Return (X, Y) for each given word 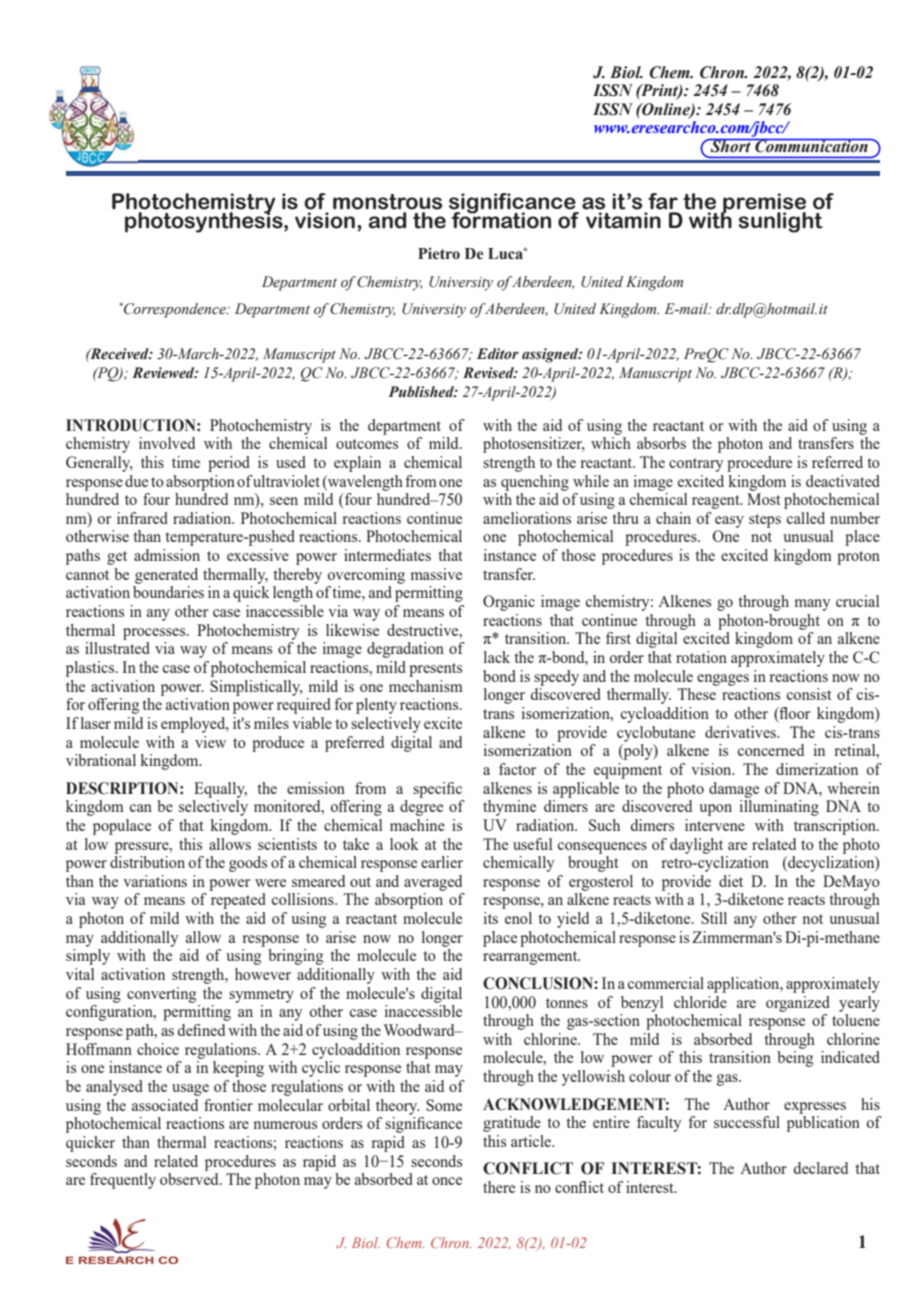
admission (167, 555)
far (663, 201)
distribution (147, 862)
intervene (715, 825)
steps (765, 521)
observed (190, 1179)
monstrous (387, 202)
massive (436, 574)
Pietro (439, 254)
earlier (442, 862)
